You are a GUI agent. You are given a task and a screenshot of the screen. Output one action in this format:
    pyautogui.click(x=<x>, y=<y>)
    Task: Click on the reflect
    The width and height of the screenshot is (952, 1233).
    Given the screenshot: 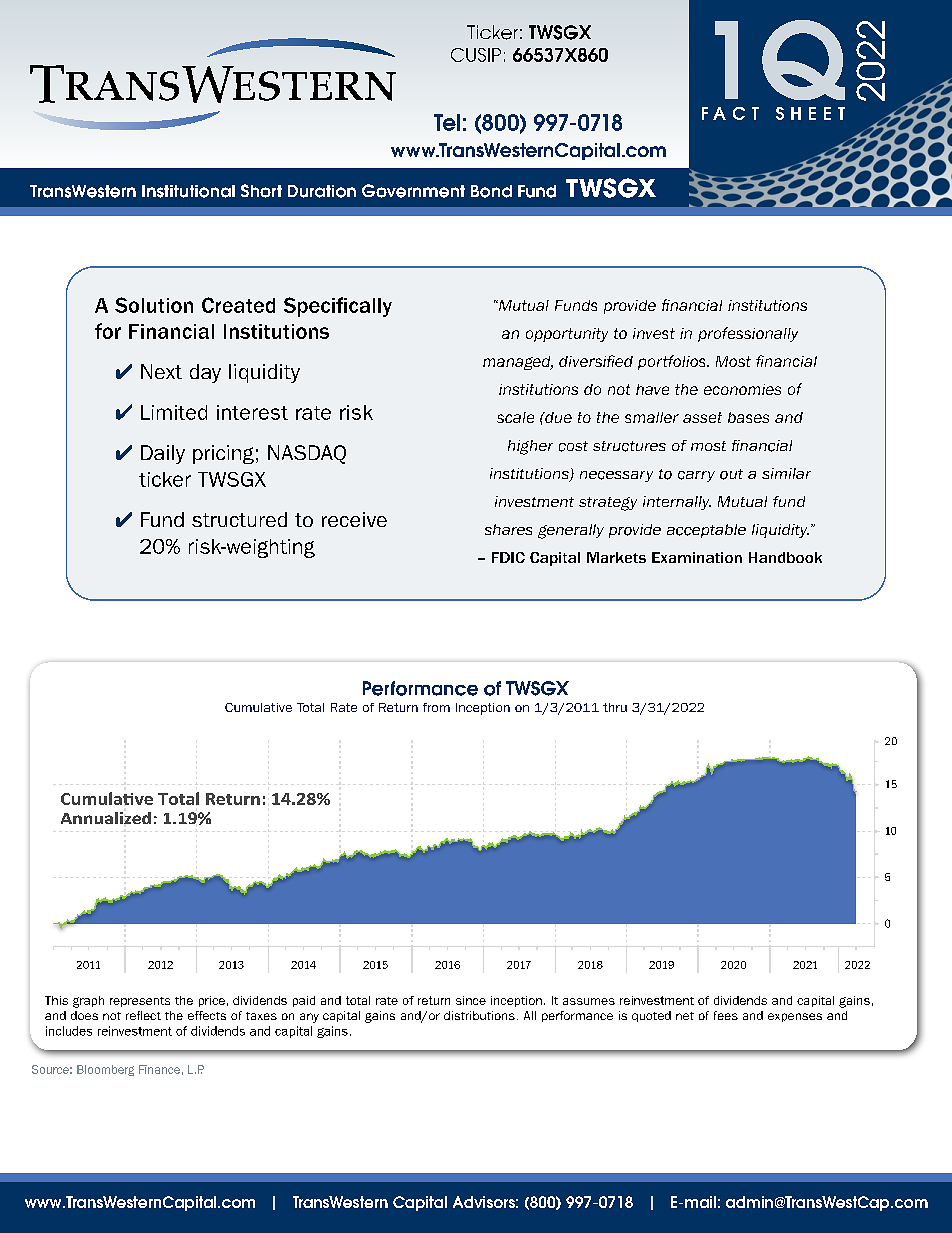 What is the action you would take?
    pyautogui.click(x=143, y=1015)
